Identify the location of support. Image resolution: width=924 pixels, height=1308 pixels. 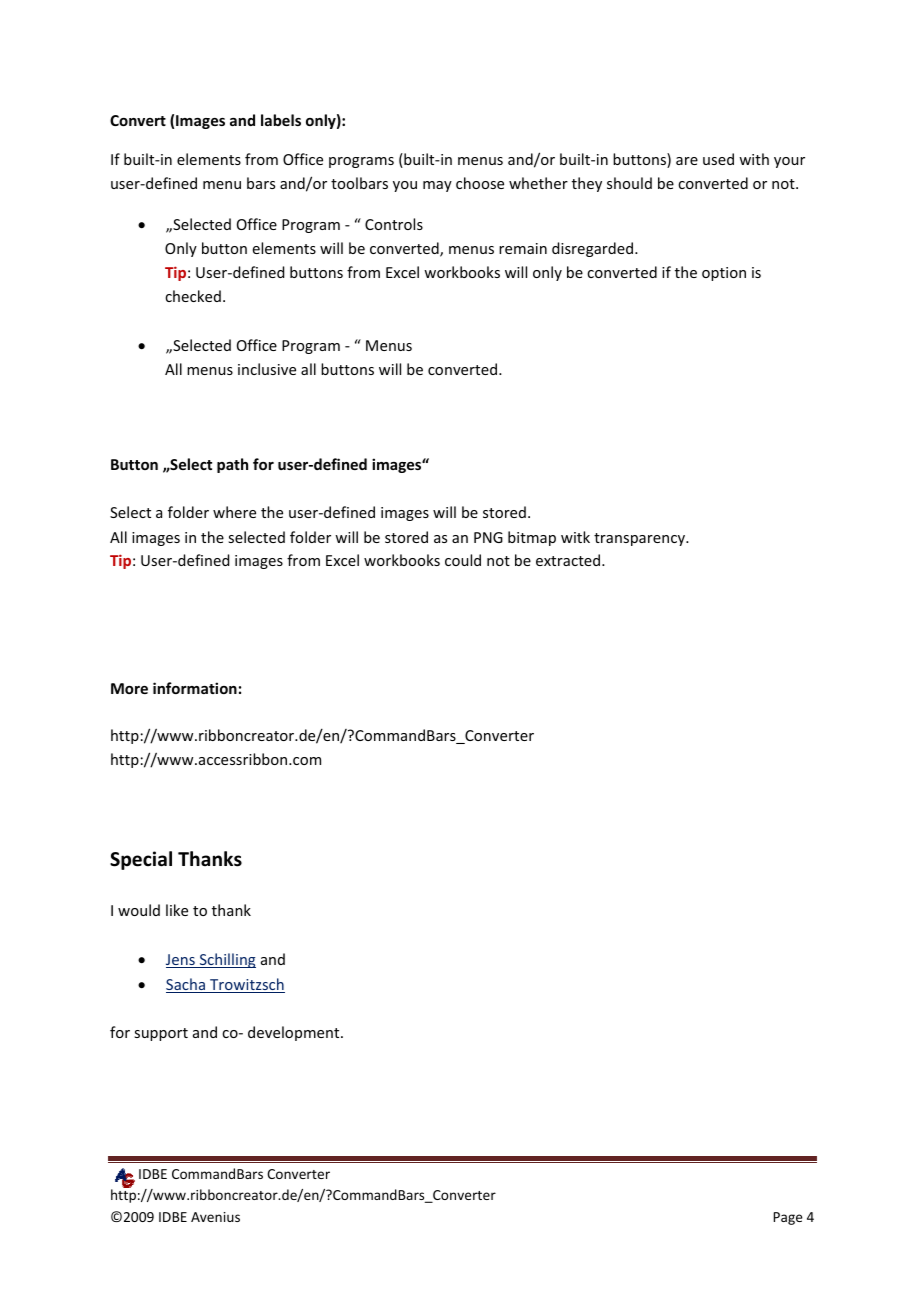
(161, 1034).
